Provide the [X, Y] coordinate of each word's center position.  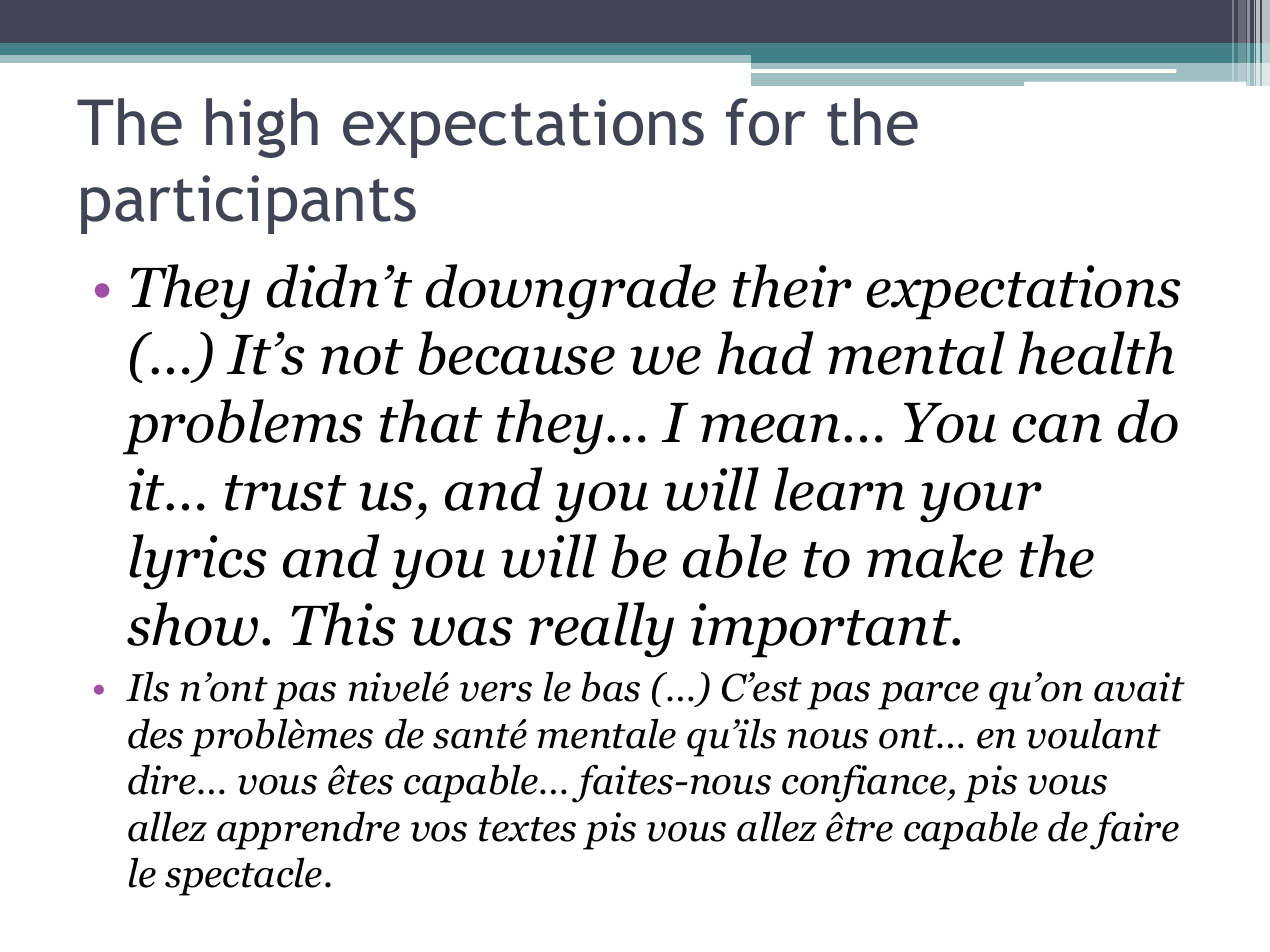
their [792, 286]
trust [285, 493]
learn [839, 489]
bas [611, 686]
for [766, 122]
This [343, 624]
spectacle [243, 876]
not [362, 357]
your [981, 502]
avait [1139, 687]
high [262, 128]
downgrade [571, 292]
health [1096, 353]
